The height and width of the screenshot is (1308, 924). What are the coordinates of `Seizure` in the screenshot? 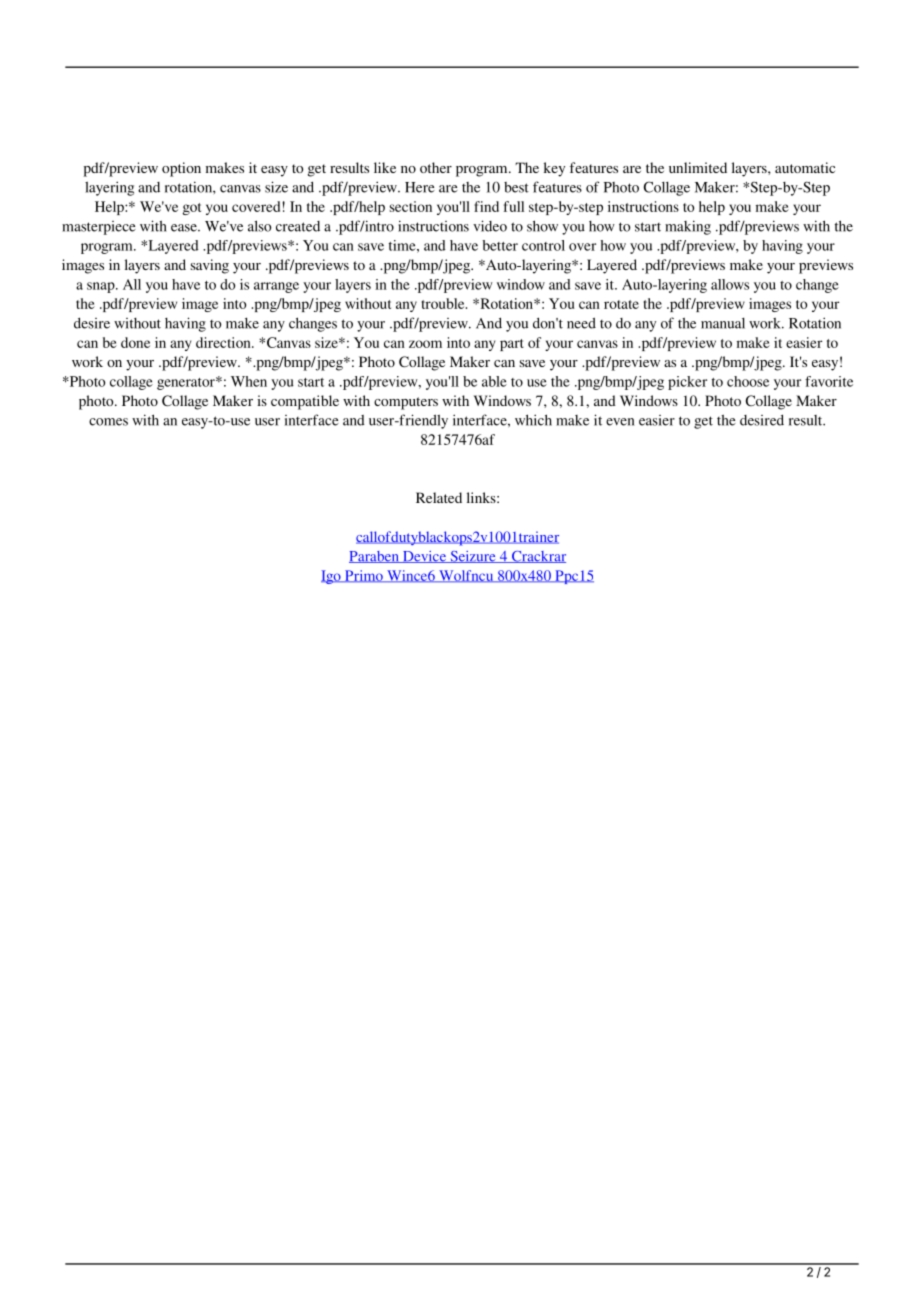 It's located at (473, 557).
